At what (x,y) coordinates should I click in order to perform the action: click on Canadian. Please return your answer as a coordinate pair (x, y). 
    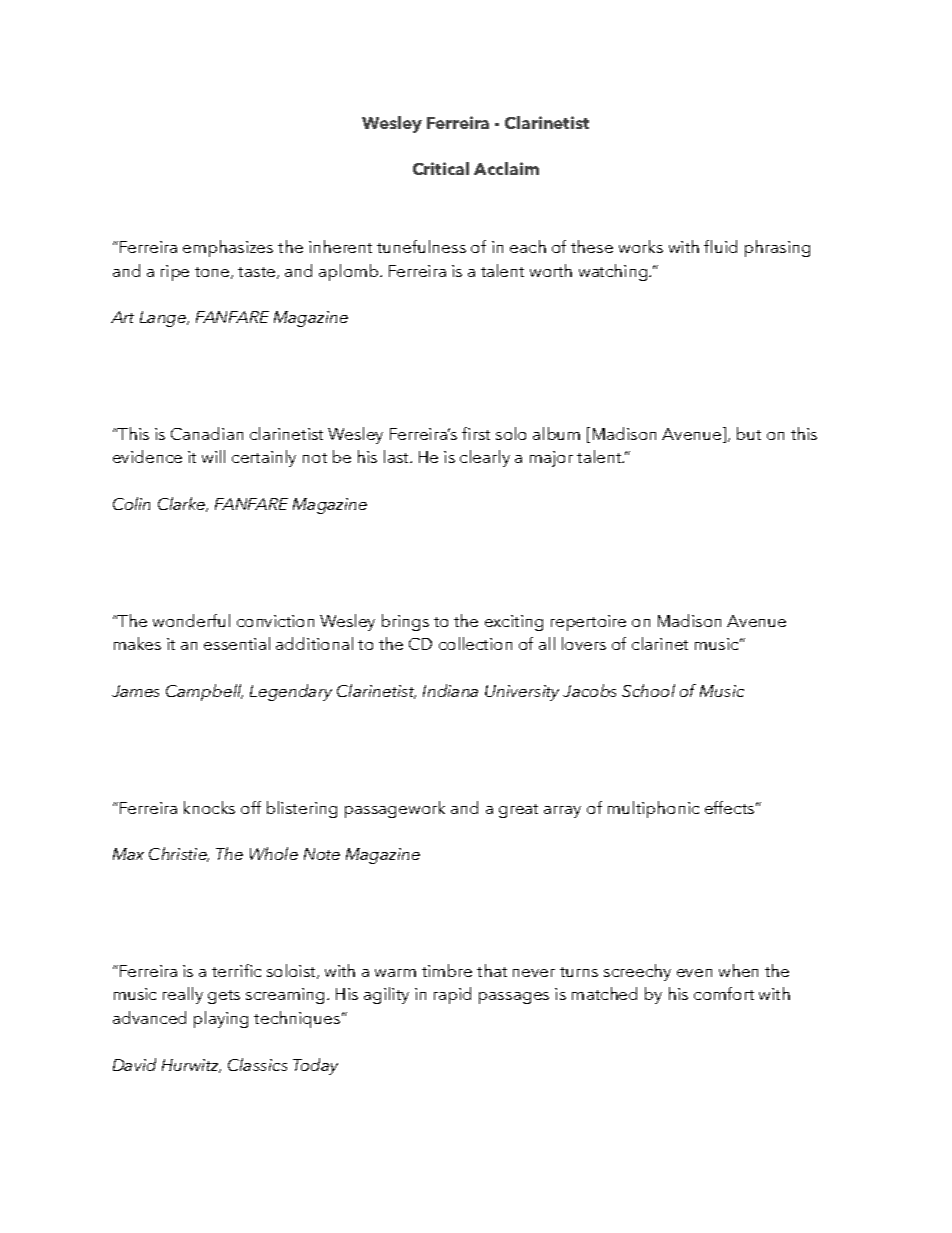
    Looking at the image, I should click on (207, 433).
